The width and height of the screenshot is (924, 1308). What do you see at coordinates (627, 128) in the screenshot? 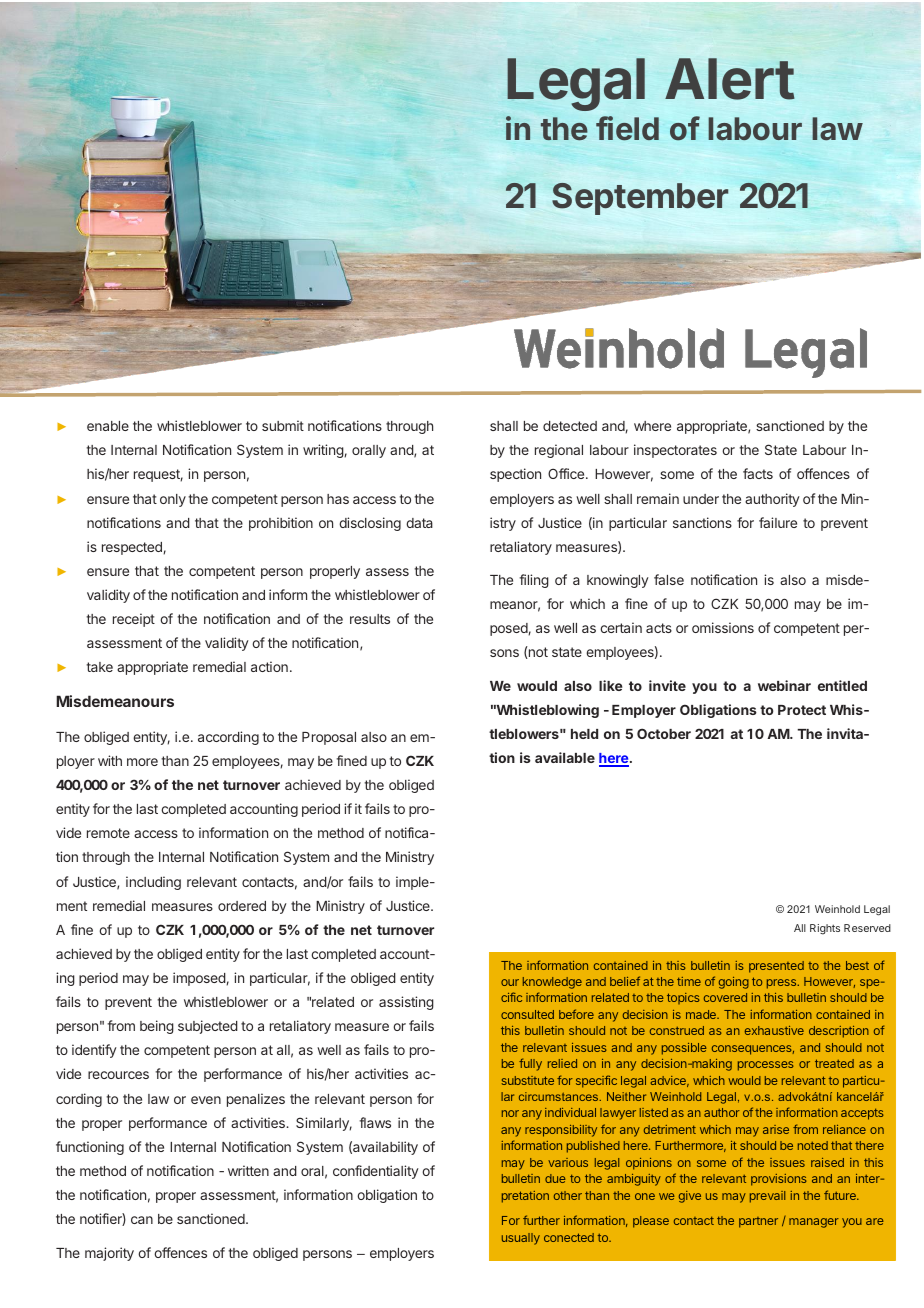
I see `field` at bounding box center [627, 128].
